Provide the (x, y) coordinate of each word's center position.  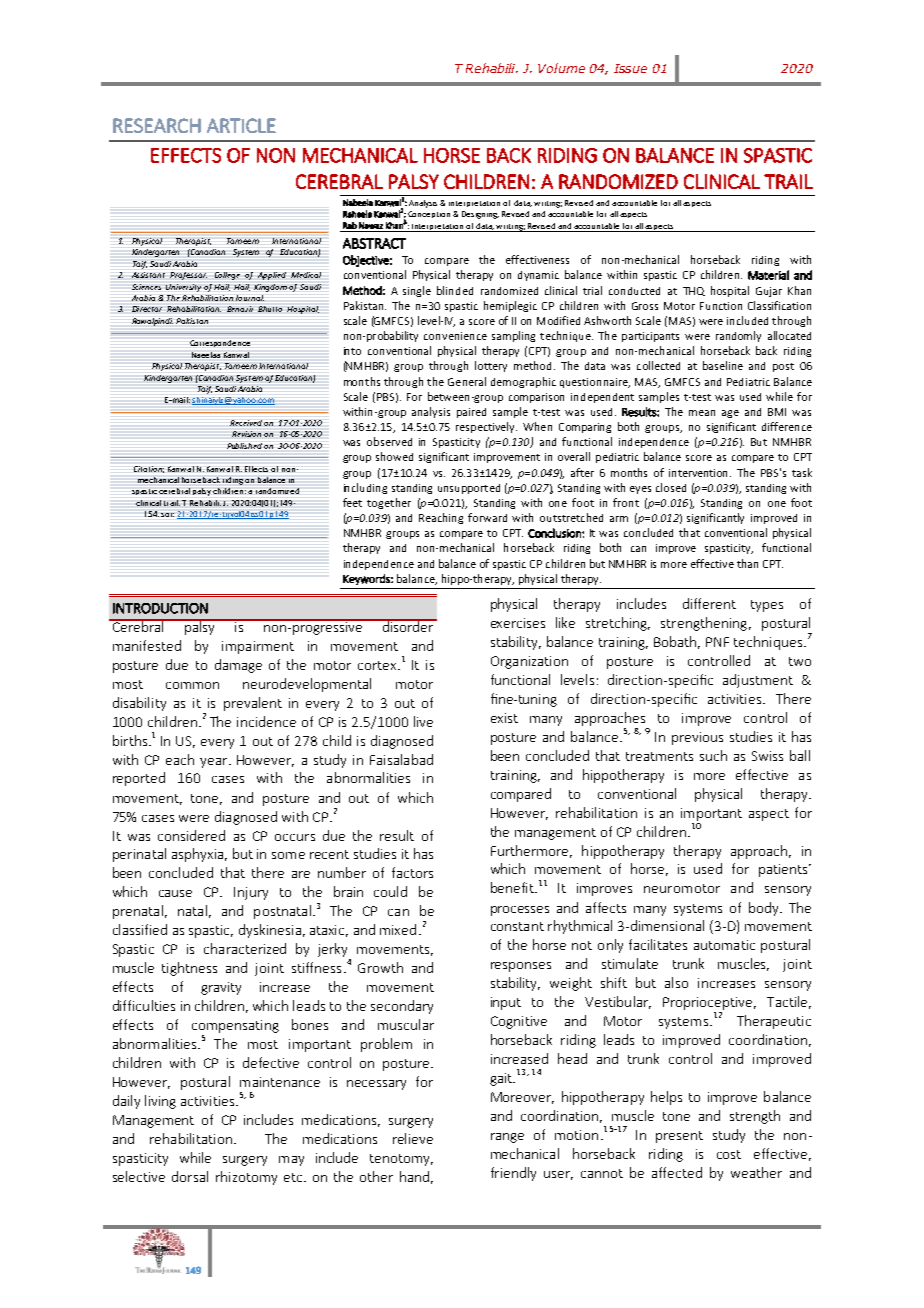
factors (412, 872)
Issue (630, 68)
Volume (561, 68)
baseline (723, 365)
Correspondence (220, 343)
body (765, 909)
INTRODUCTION (160, 608)
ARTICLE (241, 125)
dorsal (190, 1176)
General (467, 381)
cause (175, 893)
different (709, 603)
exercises (518, 623)
